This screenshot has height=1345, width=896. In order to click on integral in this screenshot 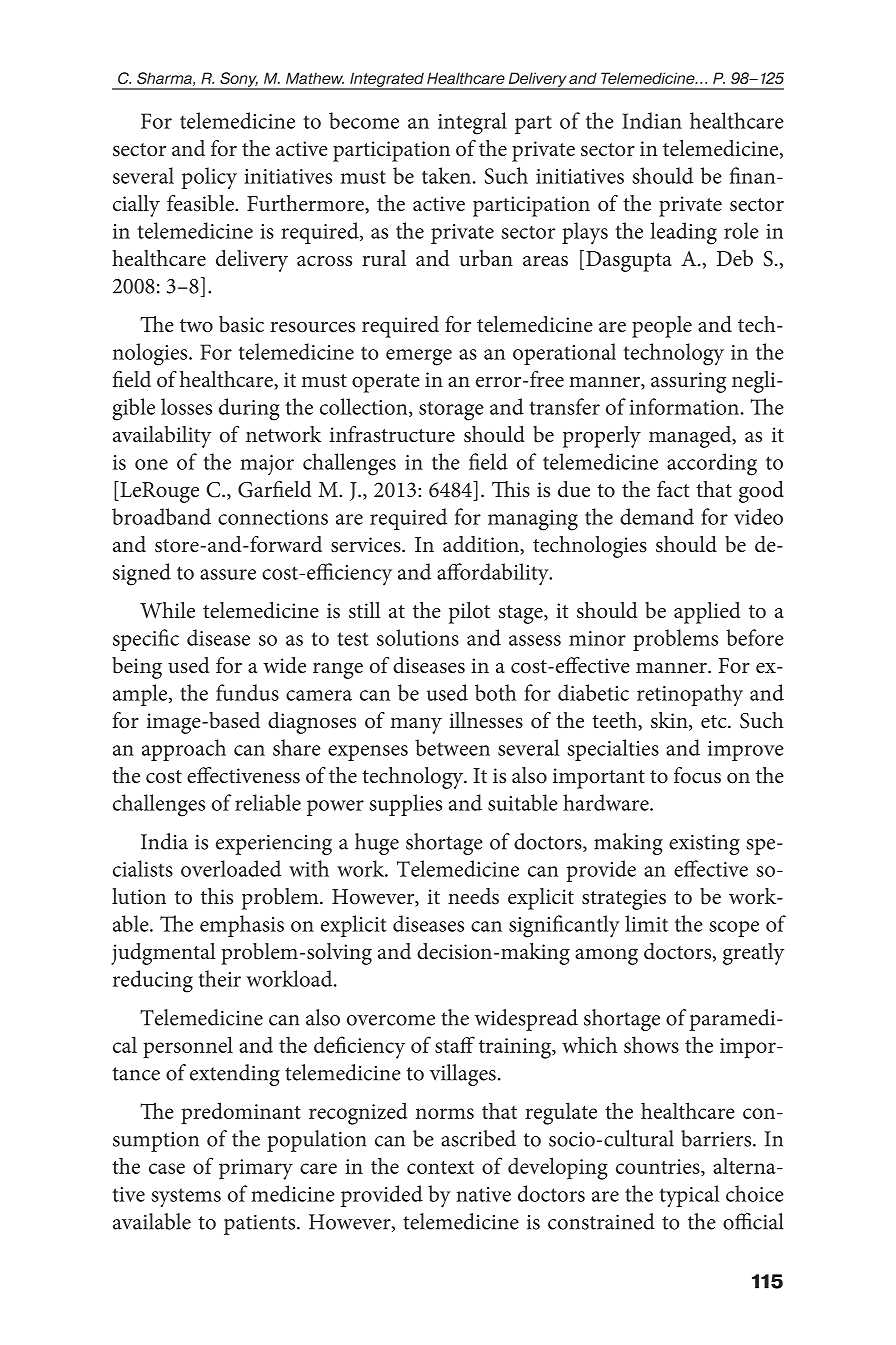, I will do `click(472, 123)`.
